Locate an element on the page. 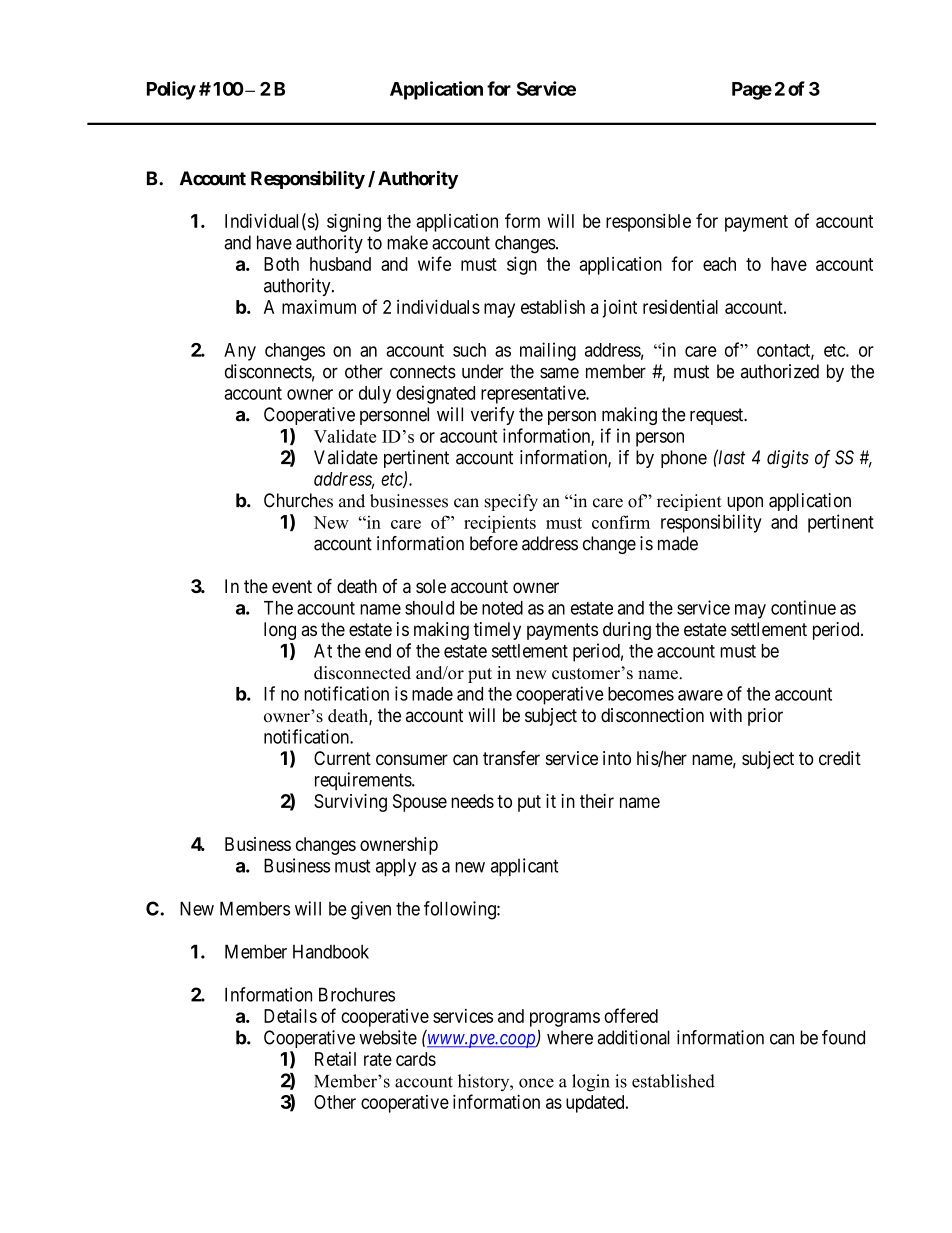 This image has width=952, height=1233. under is located at coordinates (483, 371).
